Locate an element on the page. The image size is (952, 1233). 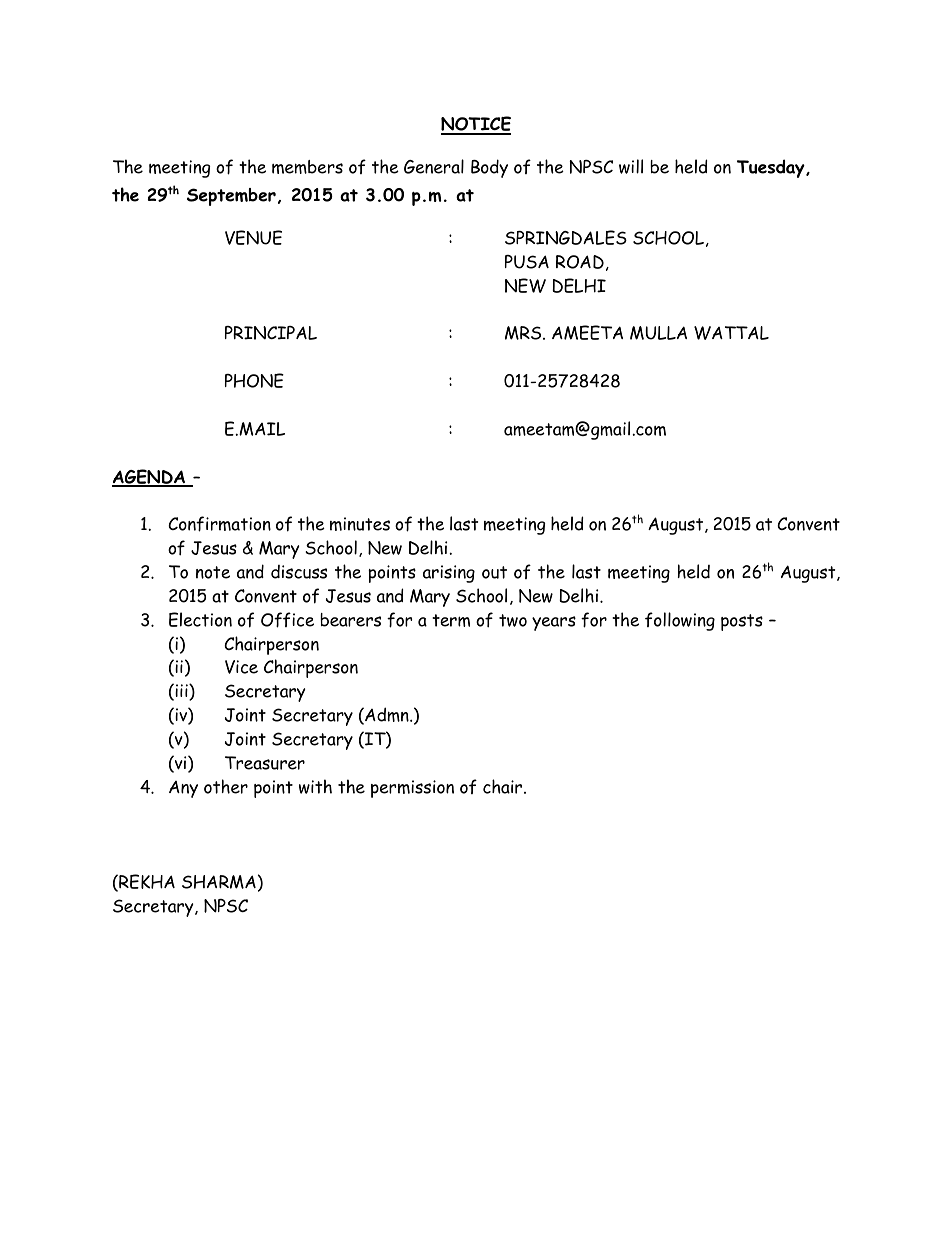
September is located at coordinates (231, 197).
